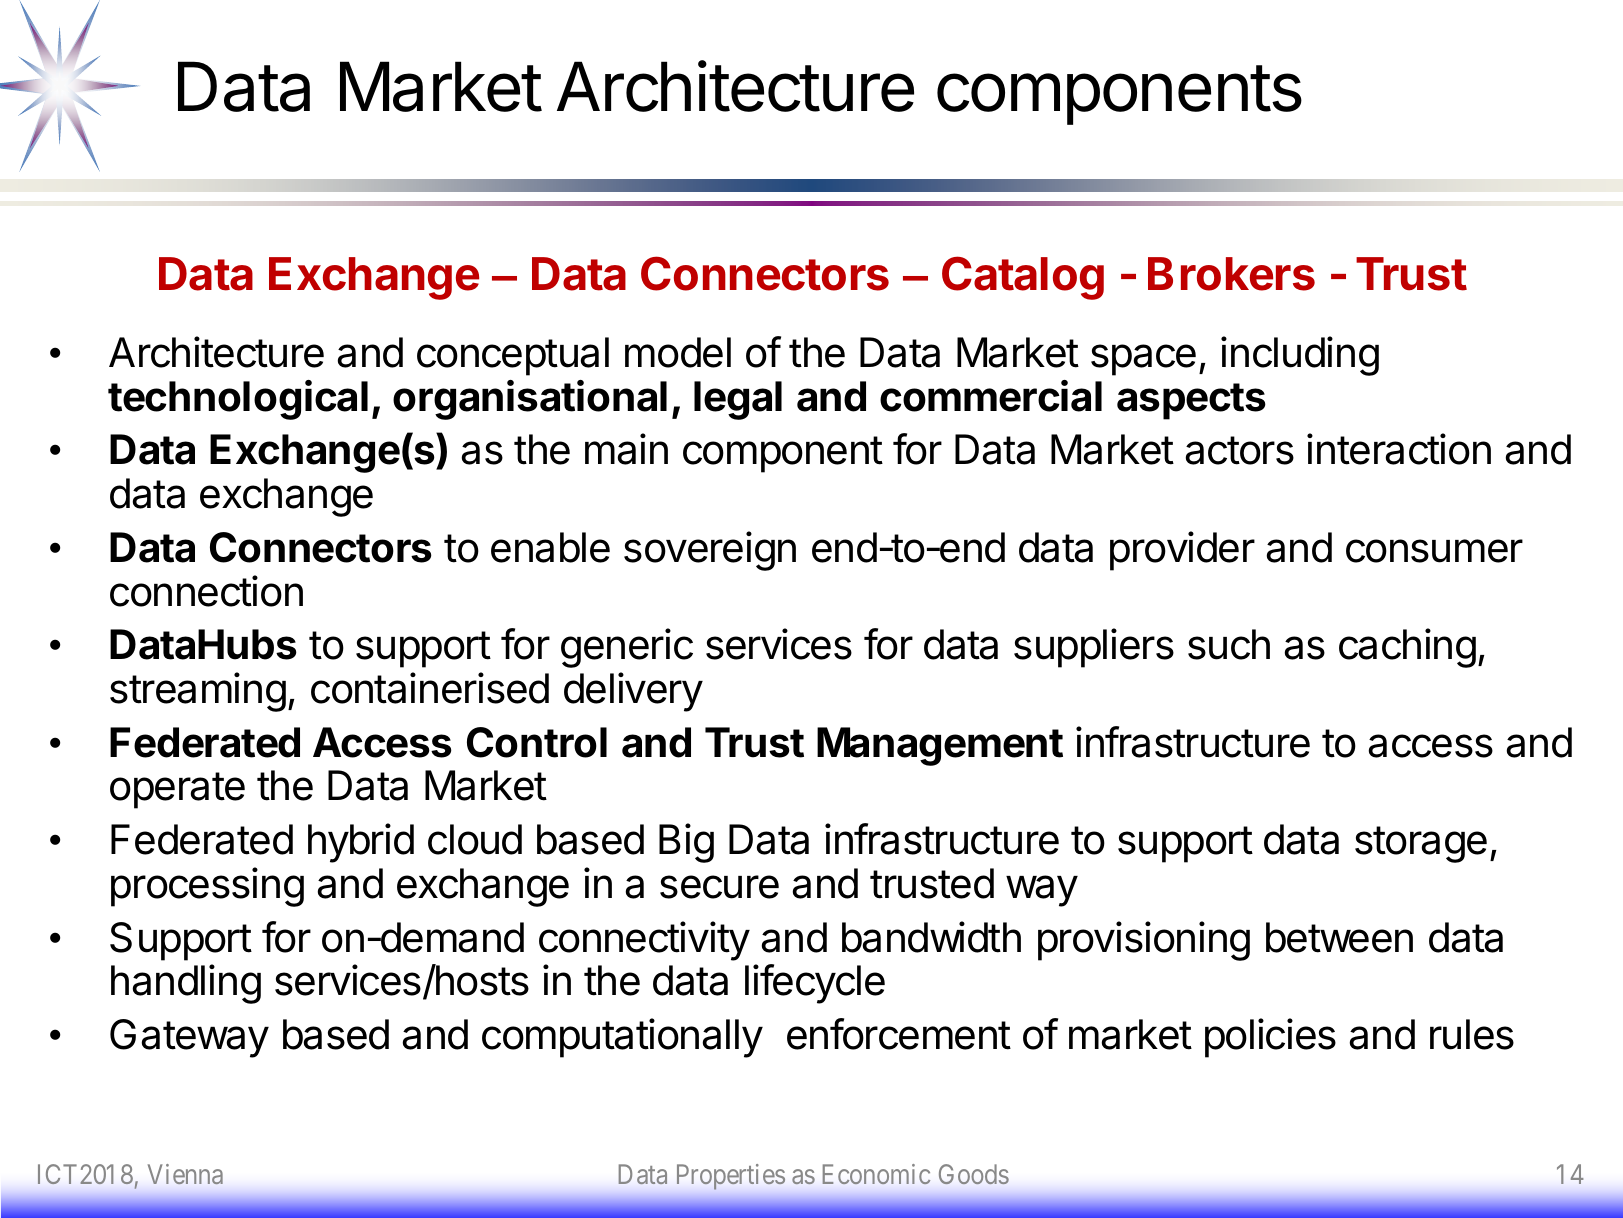 Image resolution: width=1623 pixels, height=1218 pixels. I want to click on model, so click(678, 352).
